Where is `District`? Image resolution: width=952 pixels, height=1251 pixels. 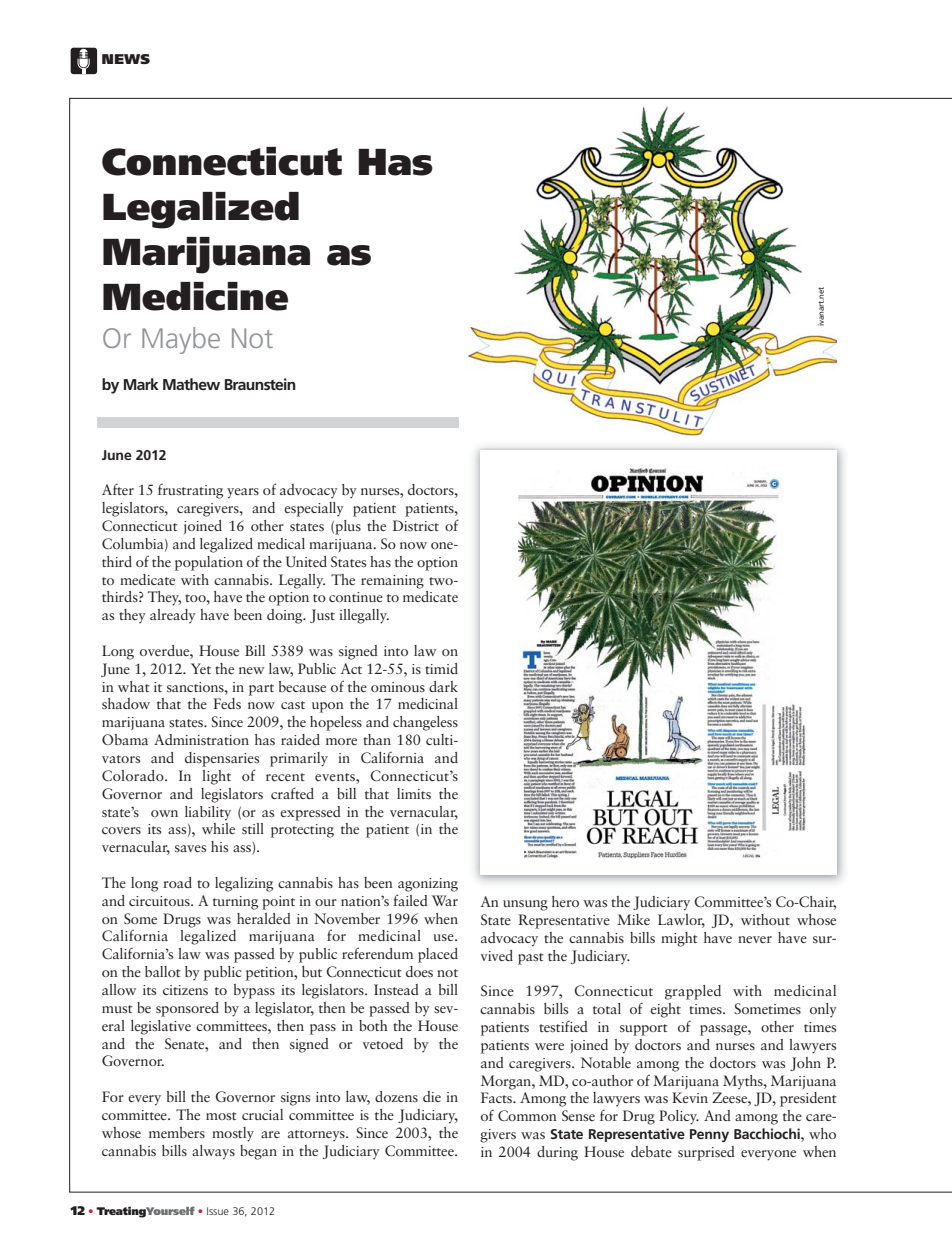 District is located at coordinates (416, 525).
